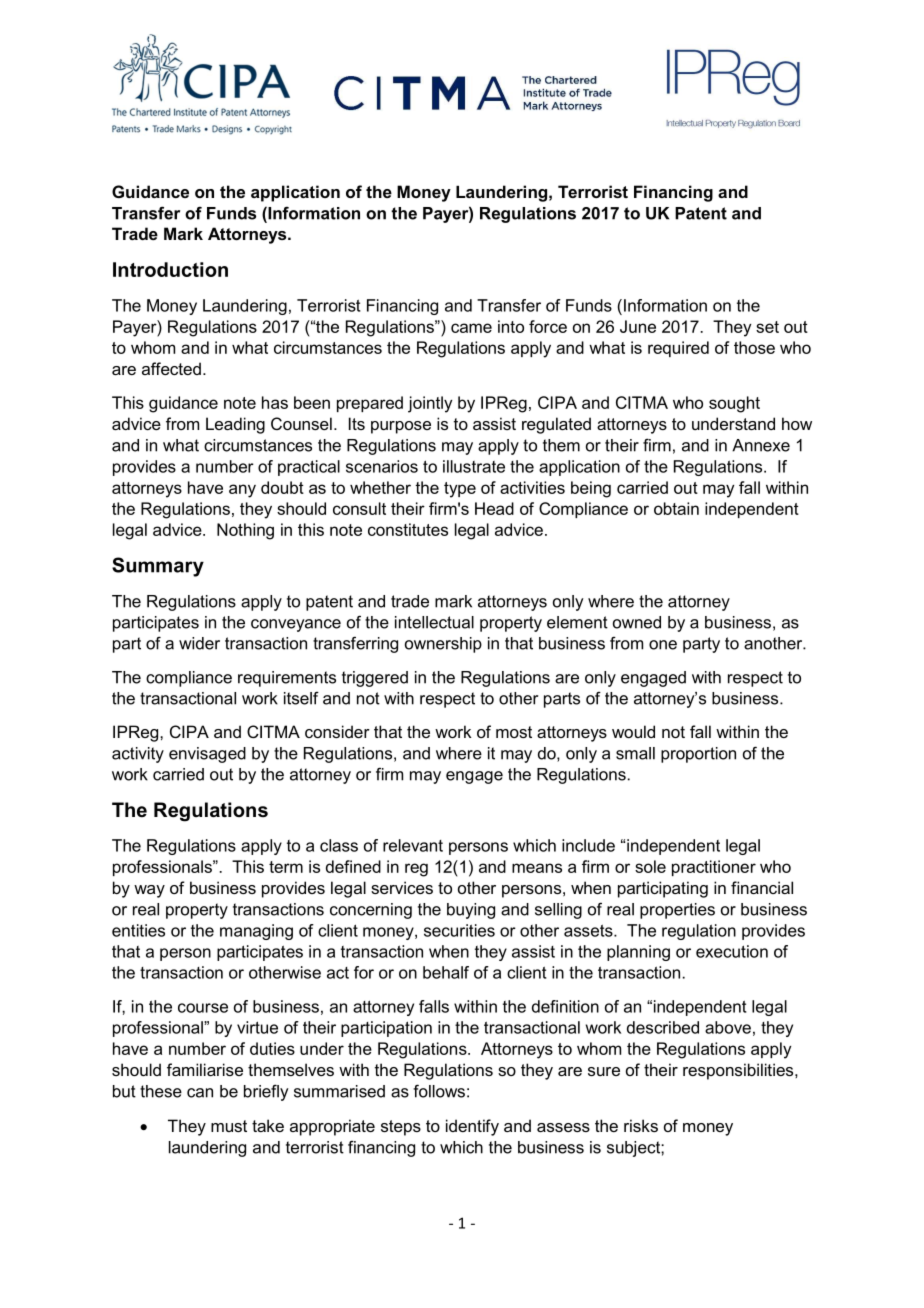 The height and width of the page is (1308, 924). I want to click on owned, so click(637, 622).
